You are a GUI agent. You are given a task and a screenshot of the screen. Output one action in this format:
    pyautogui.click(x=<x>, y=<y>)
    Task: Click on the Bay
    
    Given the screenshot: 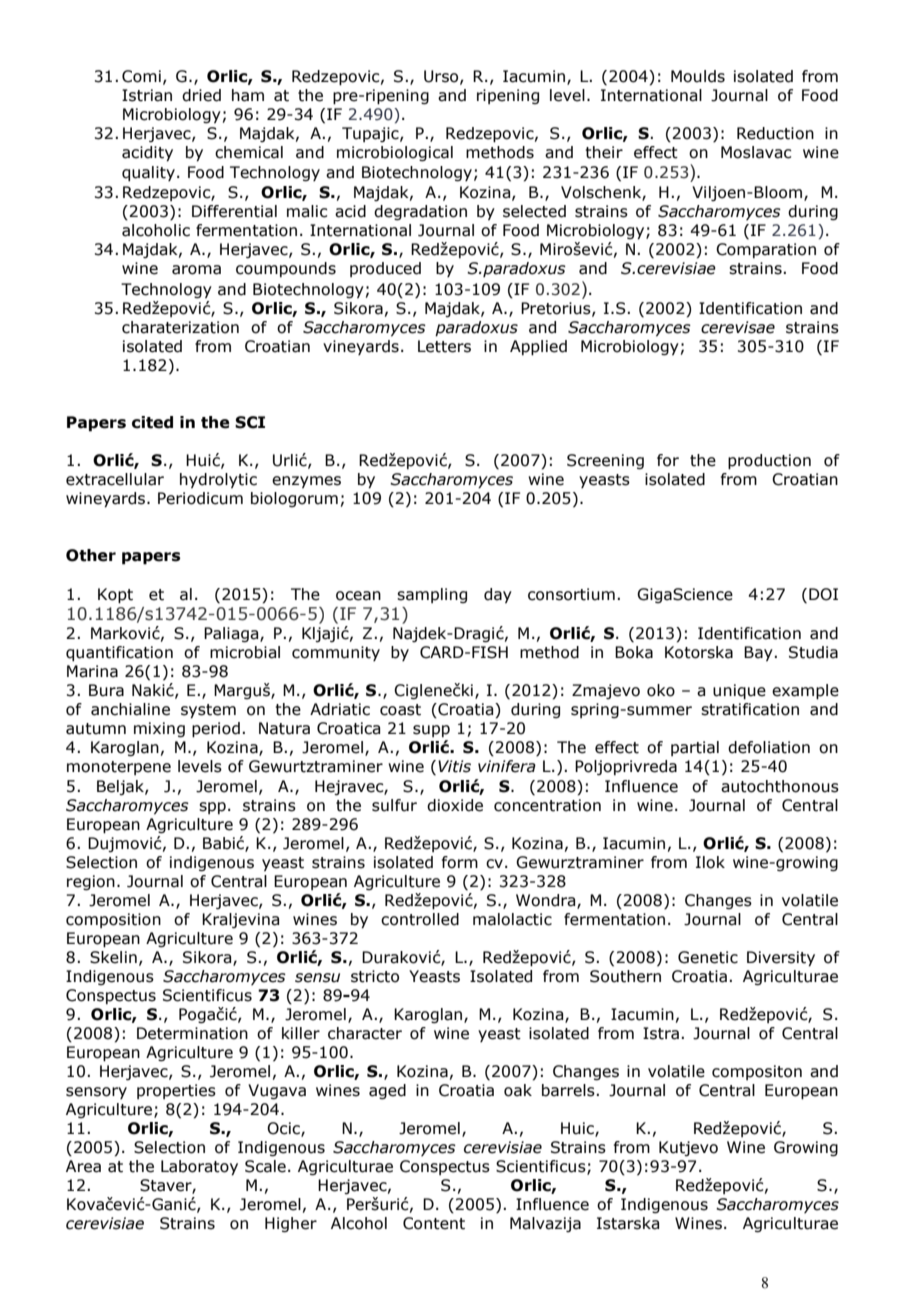 What is the action you would take?
    pyautogui.click(x=758, y=653)
